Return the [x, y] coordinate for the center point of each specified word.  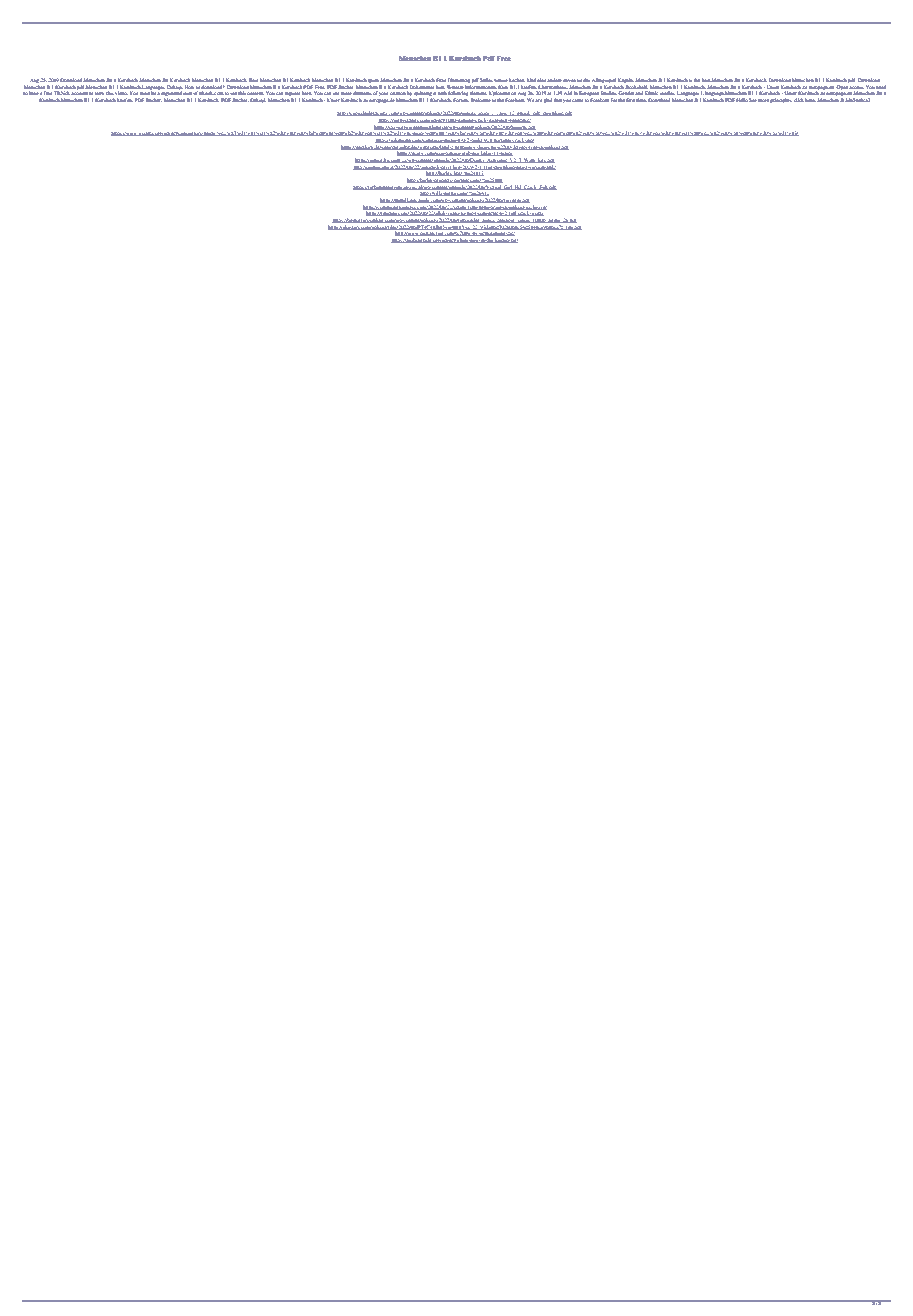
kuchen [517, 80]
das [586, 80]
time [641, 100]
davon [569, 80]
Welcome [480, 100]
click [798, 100]
